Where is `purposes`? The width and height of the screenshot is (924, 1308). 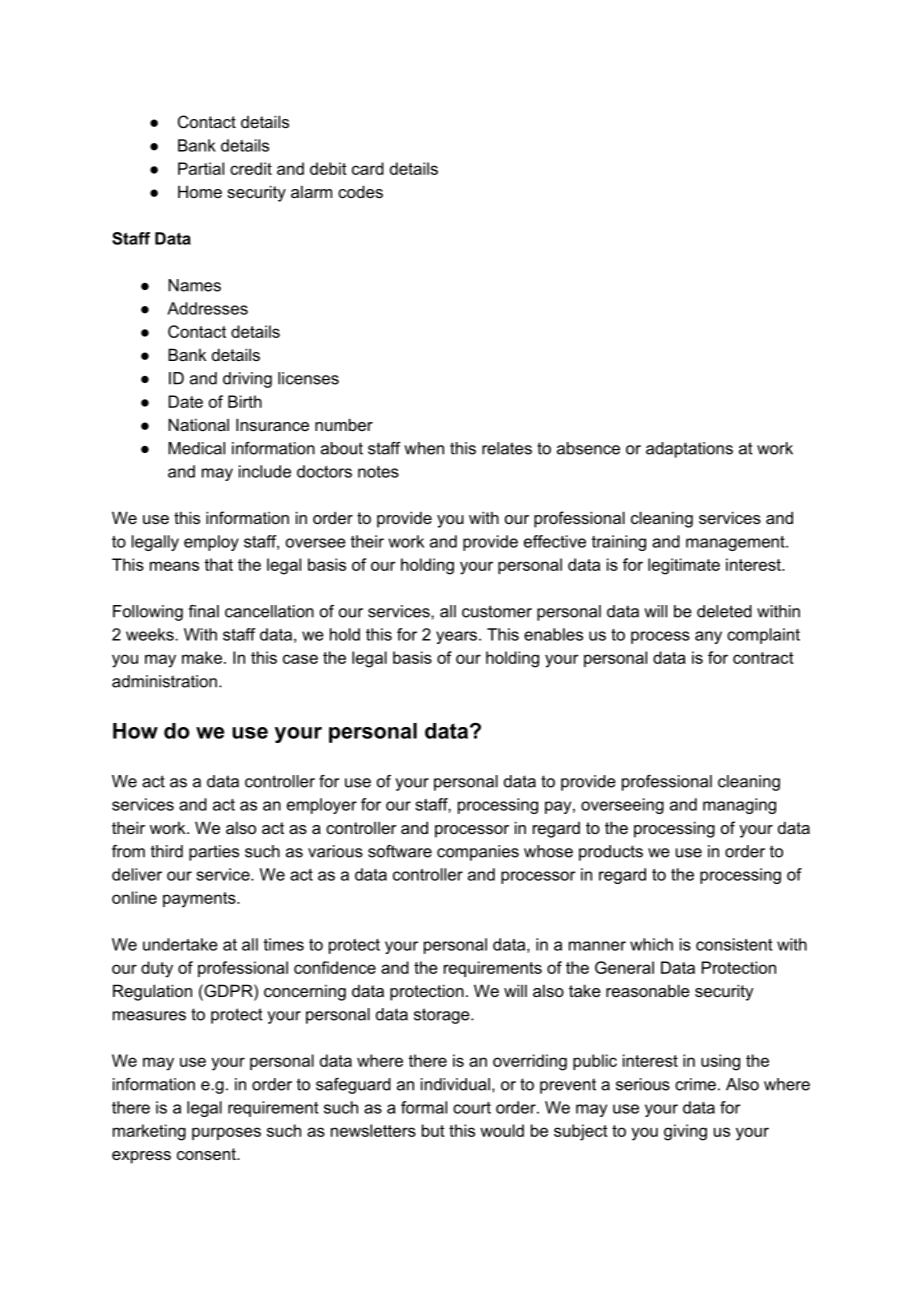 purposes is located at coordinates (226, 1133).
